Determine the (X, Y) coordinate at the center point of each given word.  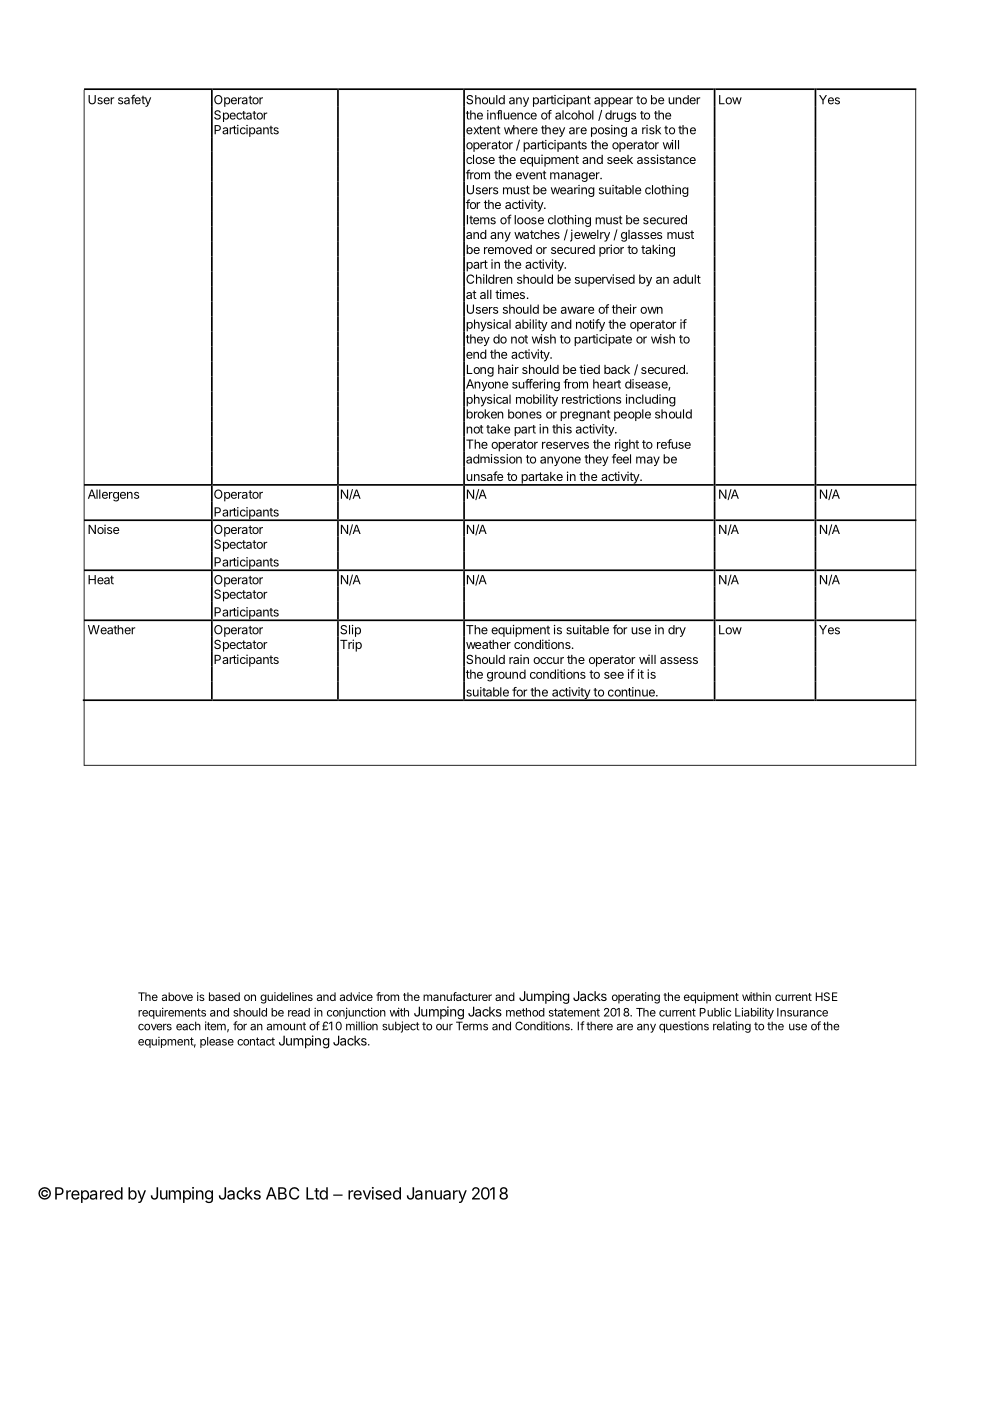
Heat (101, 580)
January (437, 1195)
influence (512, 115)
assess (679, 660)
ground (506, 675)
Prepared (89, 1195)
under (684, 100)
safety (134, 100)
